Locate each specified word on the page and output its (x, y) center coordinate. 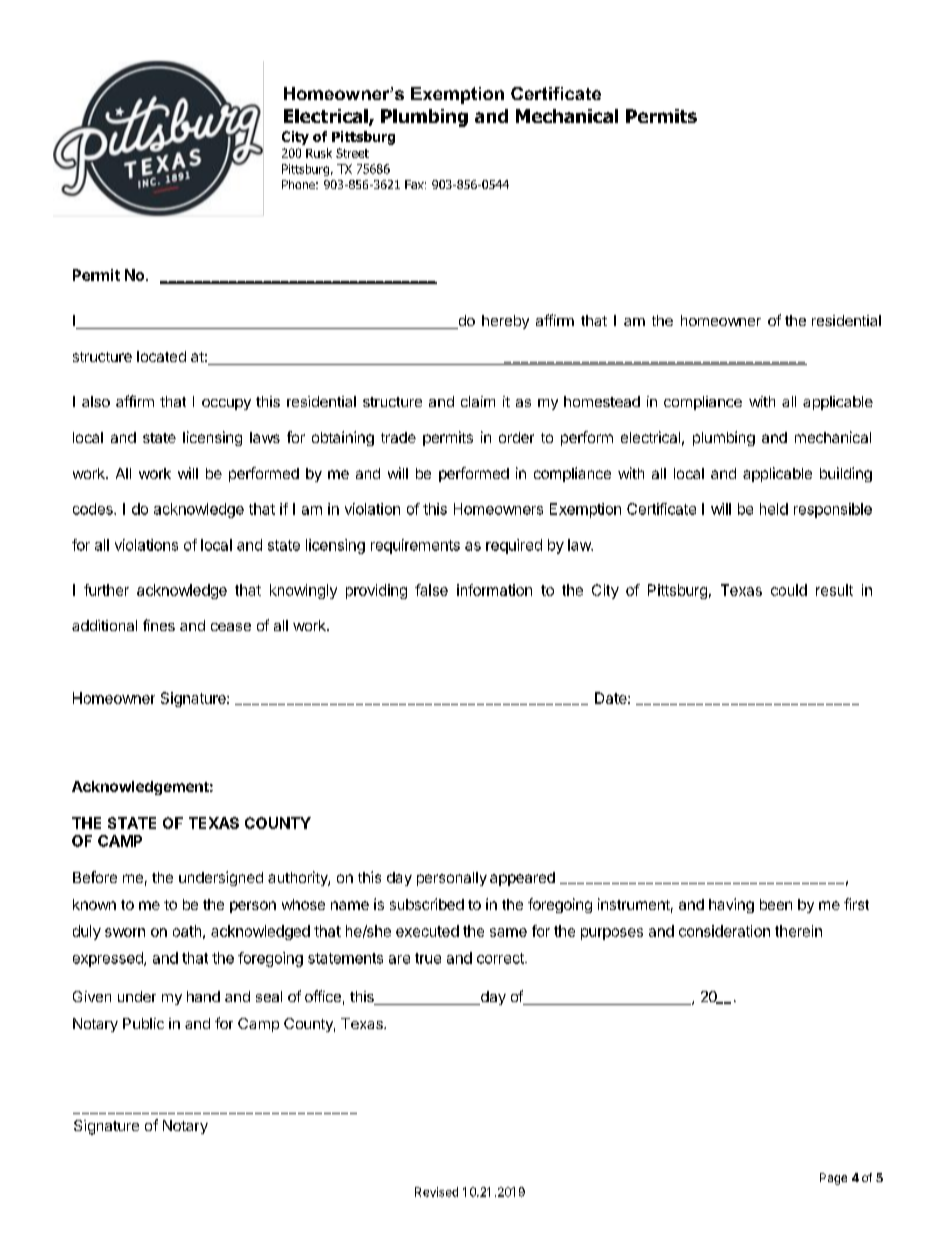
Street (352, 153)
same (508, 932)
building (846, 474)
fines (159, 625)
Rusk (319, 153)
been (776, 904)
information (494, 590)
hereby (505, 322)
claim (478, 401)
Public (143, 1023)
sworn (125, 932)
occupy (226, 404)
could (789, 590)
